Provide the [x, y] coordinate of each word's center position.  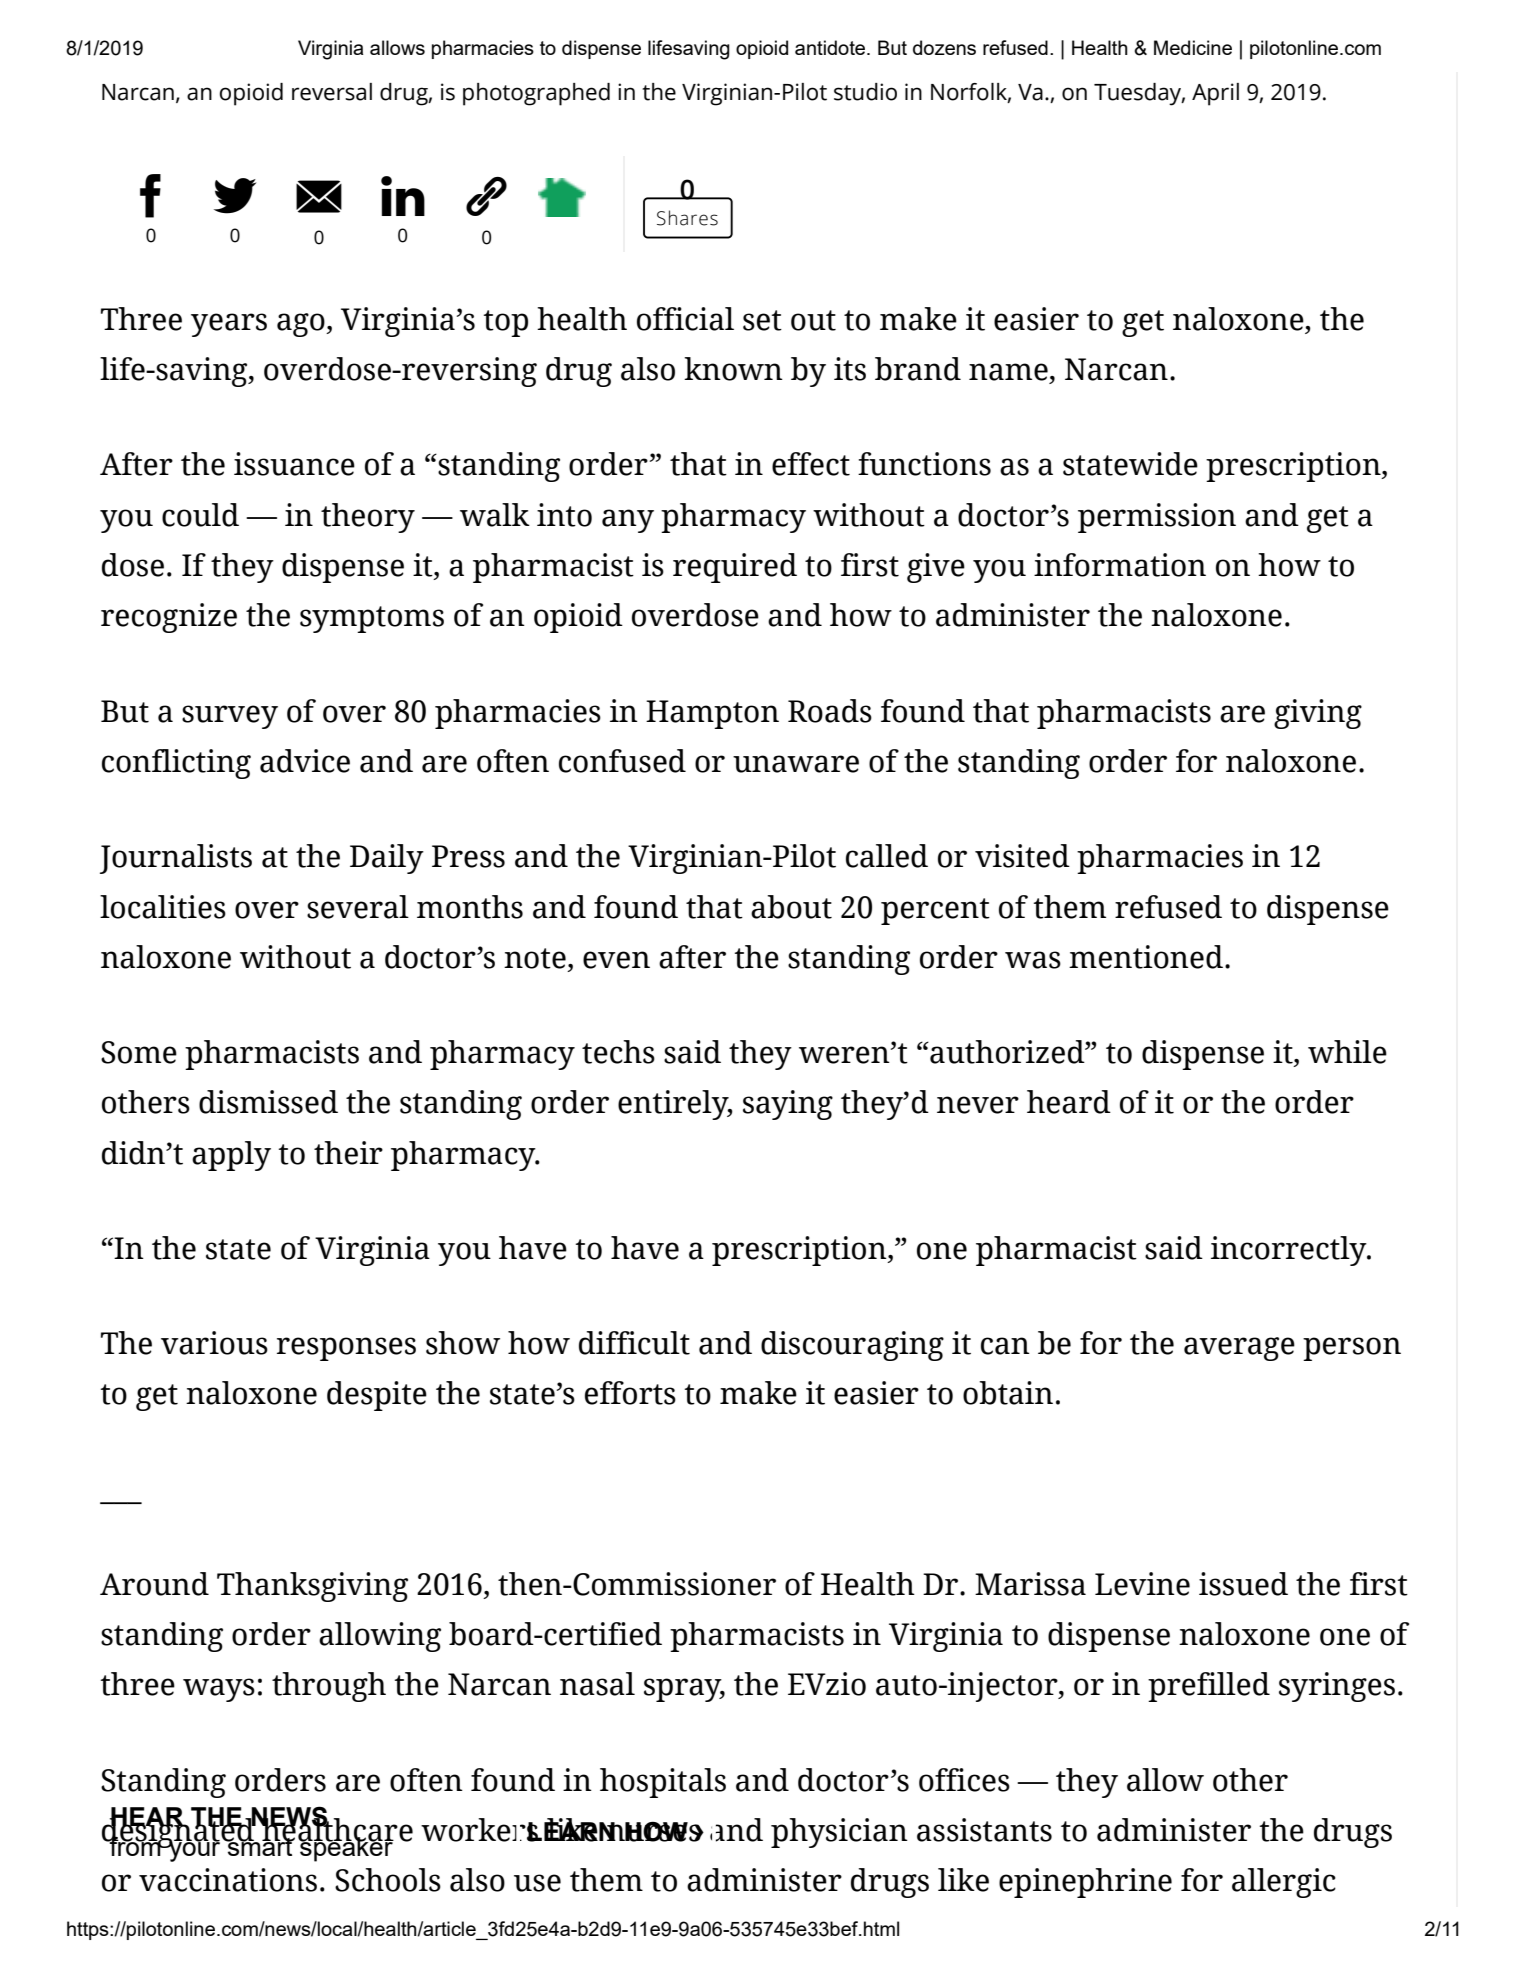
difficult [634, 1343]
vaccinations [228, 1880]
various [214, 1343]
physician [839, 1833]
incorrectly [1290, 1251]
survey [230, 717]
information [1120, 565]
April [1215, 94]
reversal [332, 92]
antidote [831, 47]
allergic [1284, 1883]
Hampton [712, 714]
